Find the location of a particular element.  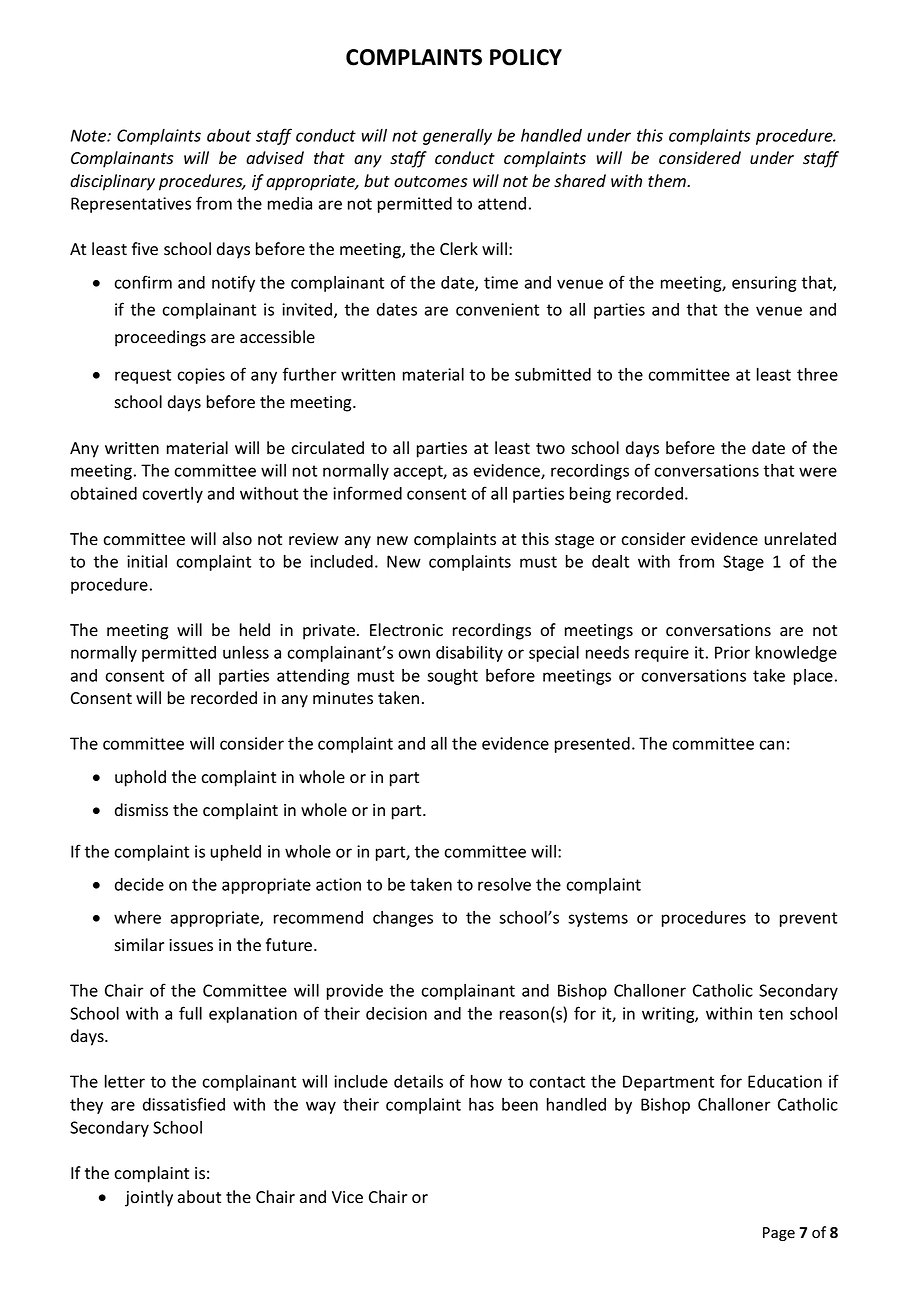

informed is located at coordinates (367, 493).
